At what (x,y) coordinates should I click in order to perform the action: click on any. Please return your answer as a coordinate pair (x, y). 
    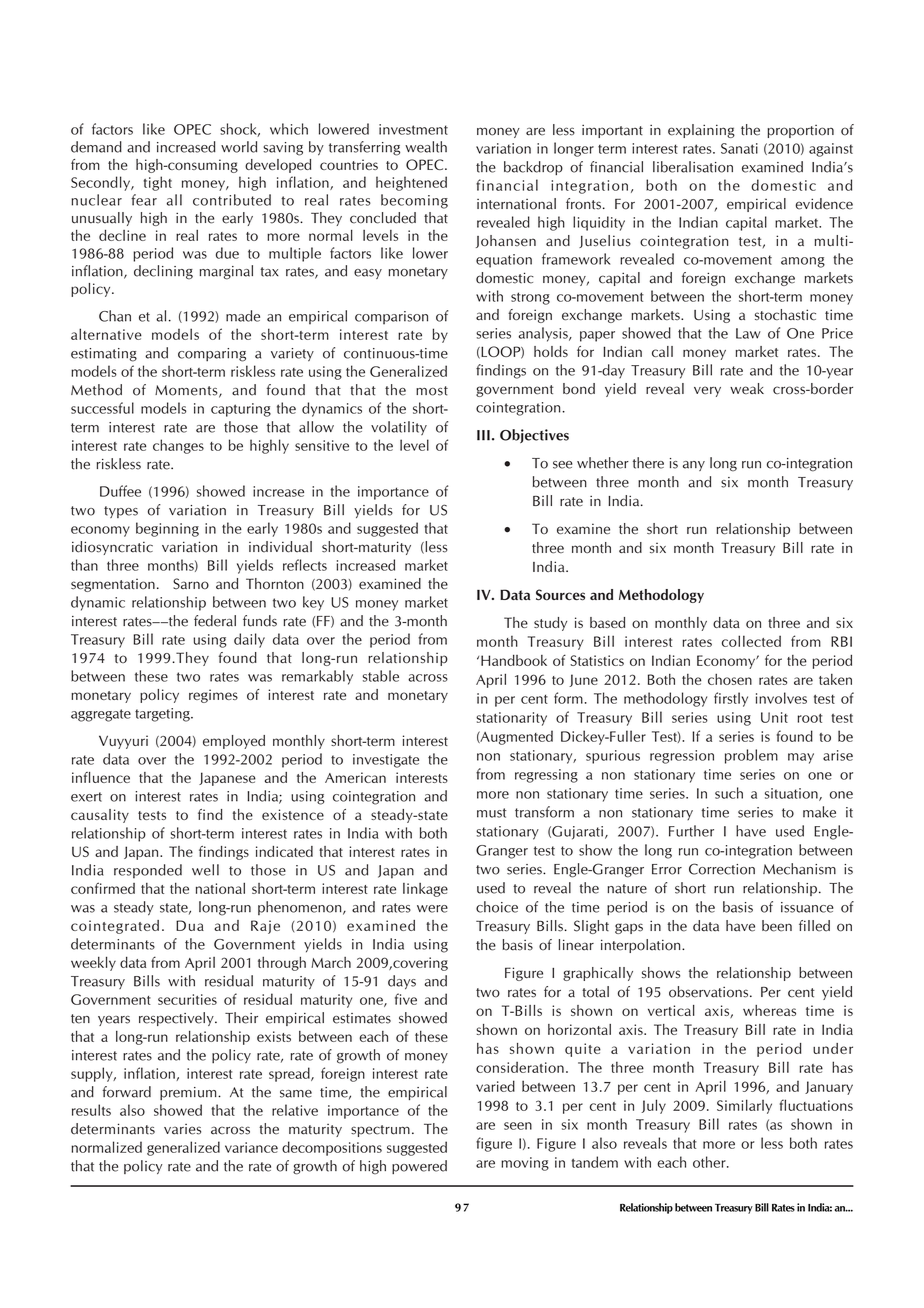
    Looking at the image, I should click on (694, 466).
